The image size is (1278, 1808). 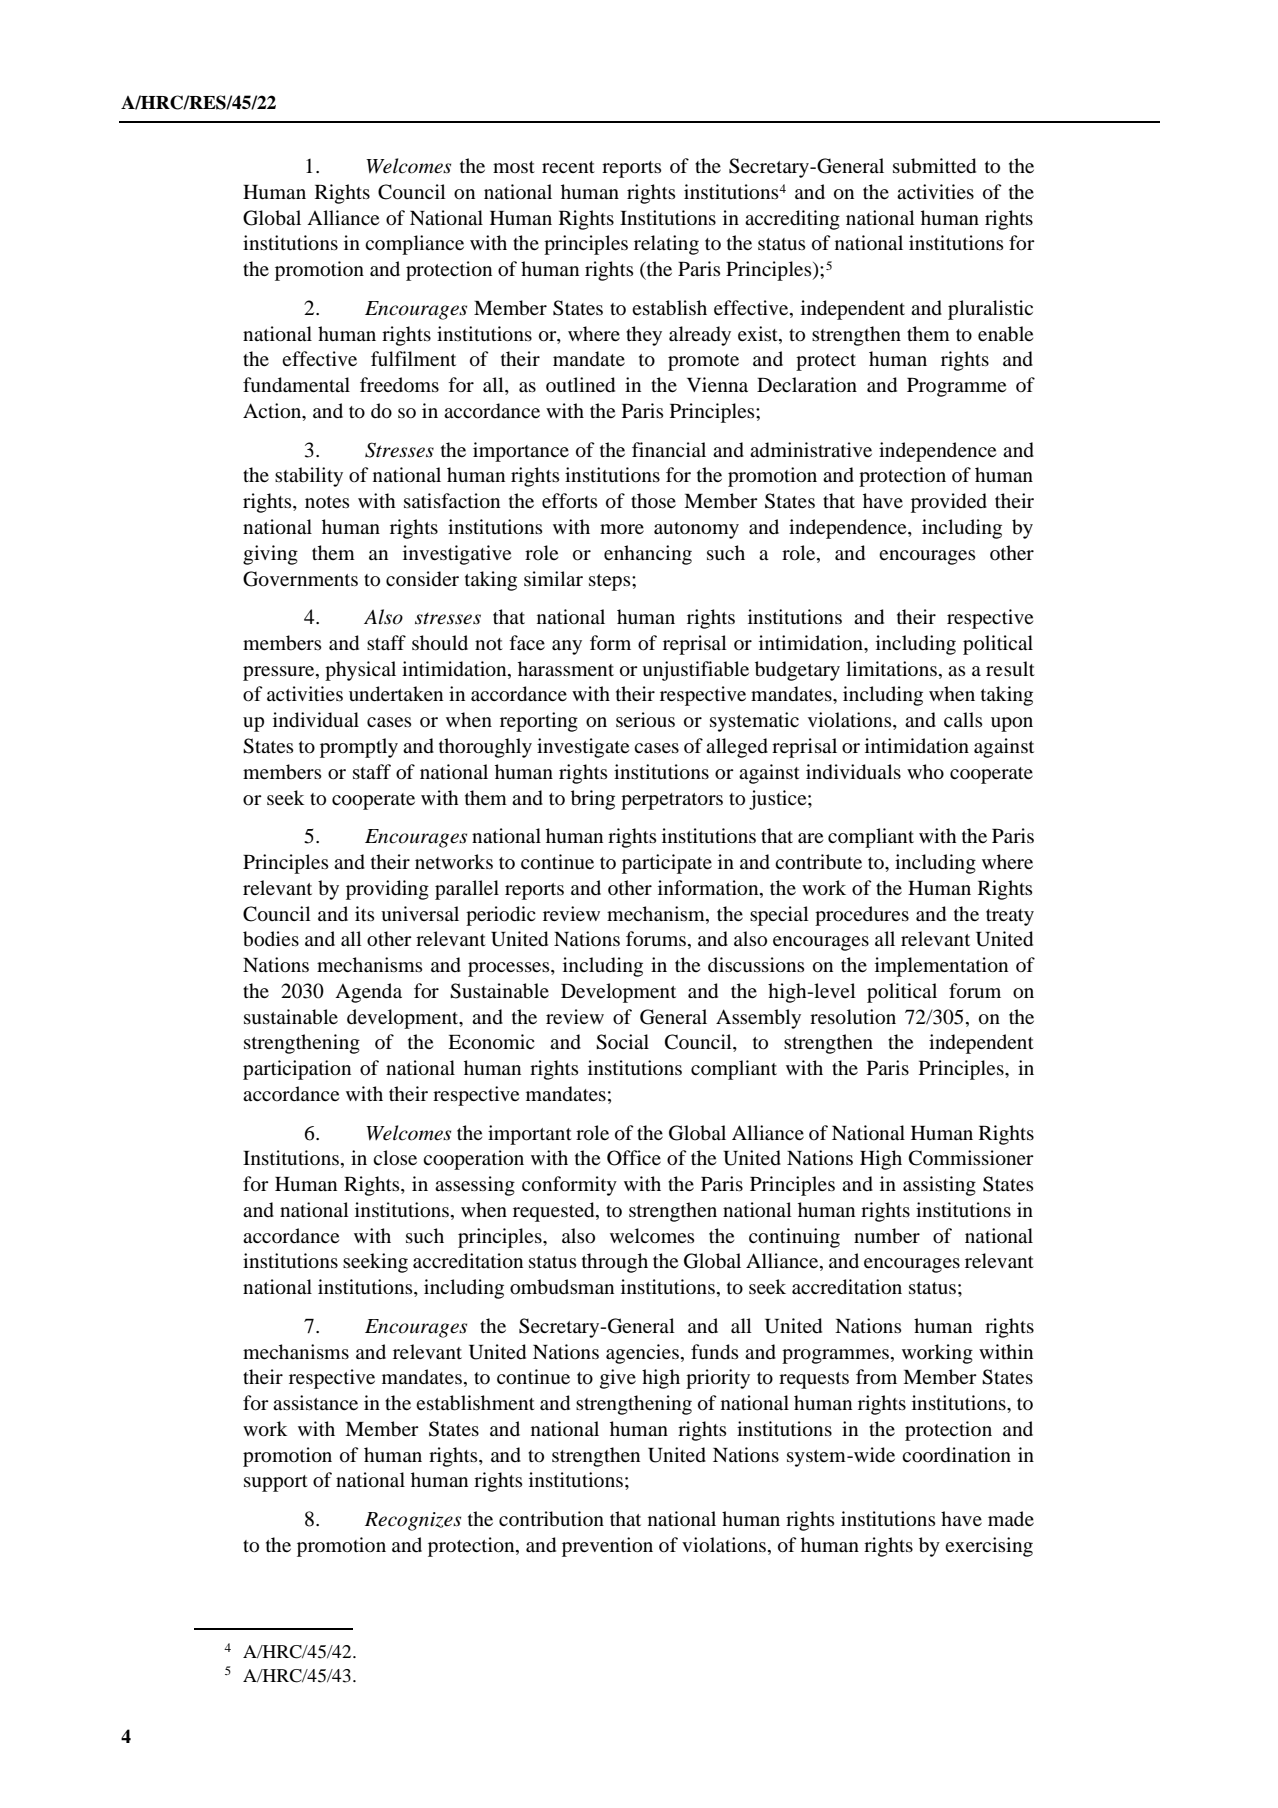 What do you see at coordinates (963, 719) in the page?
I see `calls` at bounding box center [963, 719].
